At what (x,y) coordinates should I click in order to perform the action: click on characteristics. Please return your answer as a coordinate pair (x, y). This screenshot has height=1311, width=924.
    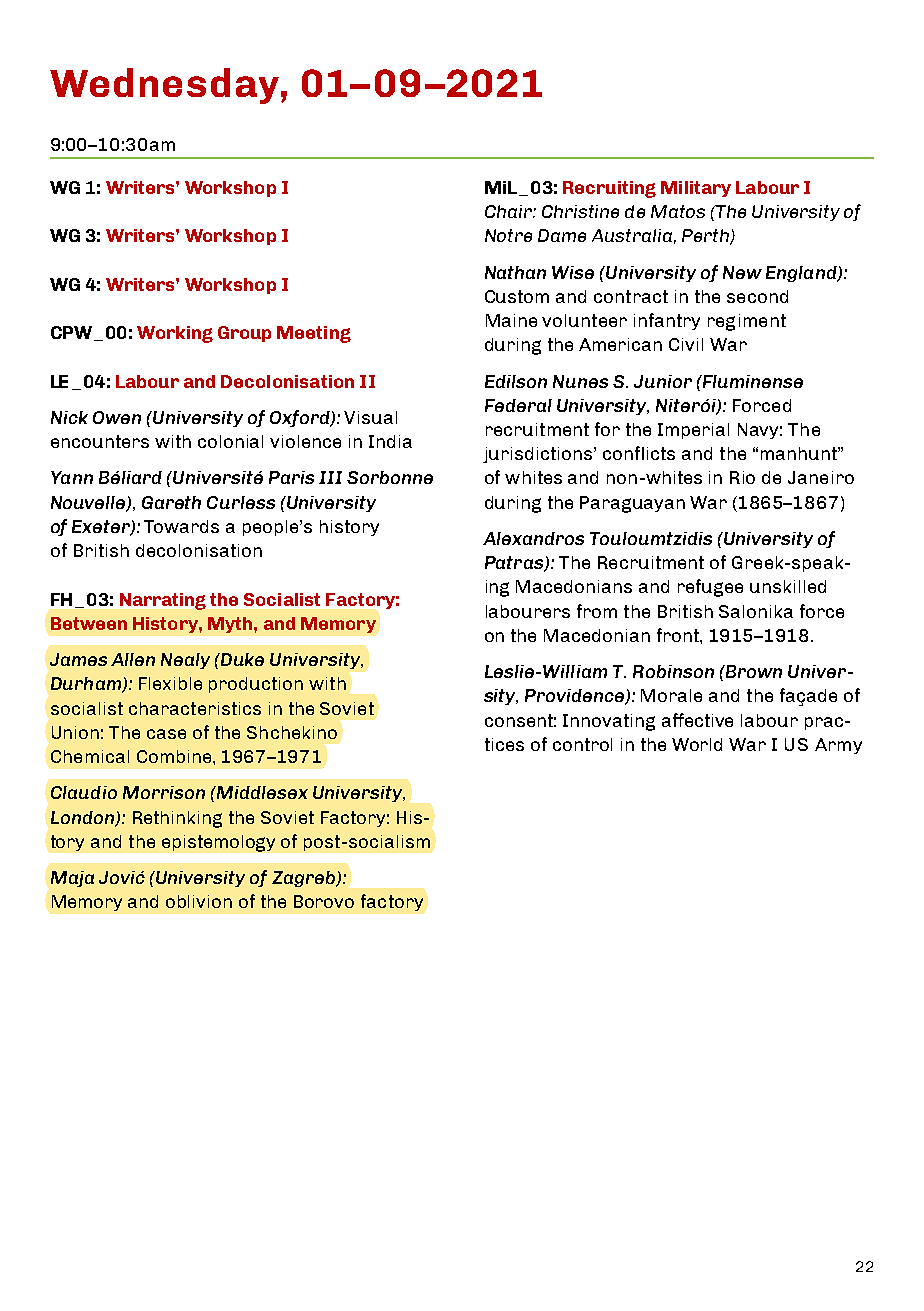
    Looking at the image, I should click on (195, 708).
